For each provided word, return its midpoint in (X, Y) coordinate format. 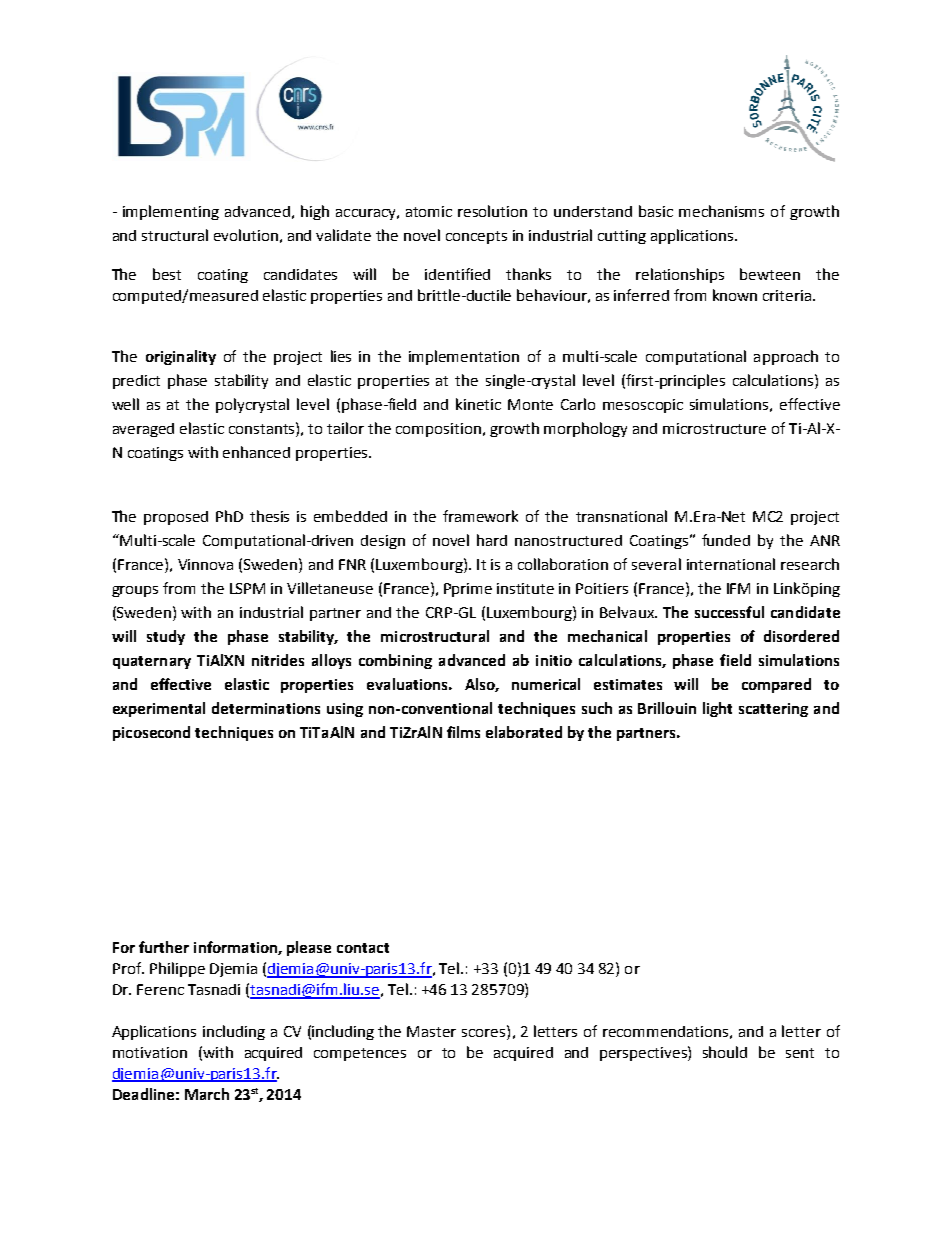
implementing (171, 212)
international (731, 564)
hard (492, 540)
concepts (476, 237)
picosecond (151, 733)
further (164, 947)
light (717, 709)
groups (135, 591)
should (725, 1052)
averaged (143, 430)
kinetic (478, 404)
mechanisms (721, 211)
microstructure (714, 428)
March (207, 1094)
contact (363, 948)
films (463, 732)
